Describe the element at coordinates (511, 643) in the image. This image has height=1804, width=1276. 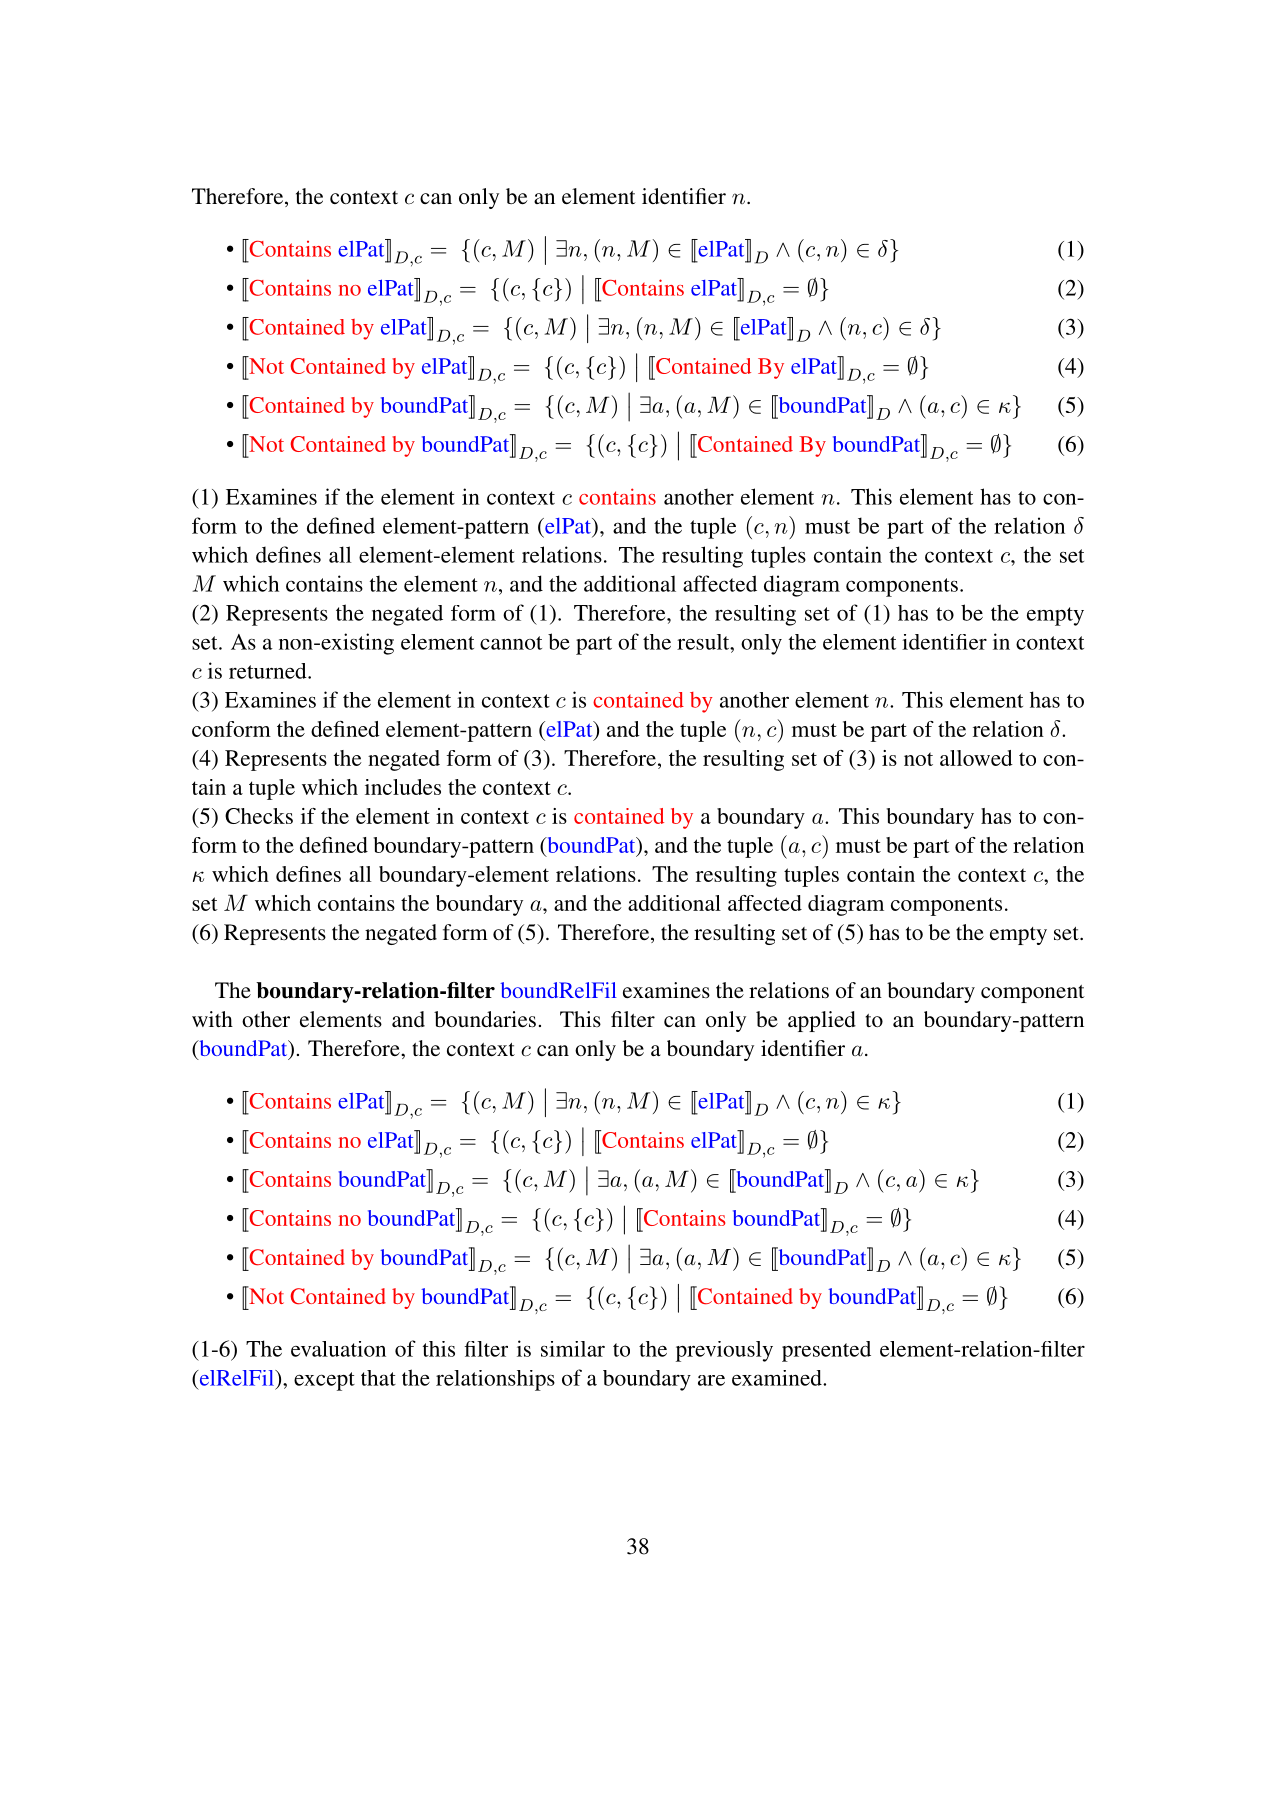
I see `cannot` at that location.
